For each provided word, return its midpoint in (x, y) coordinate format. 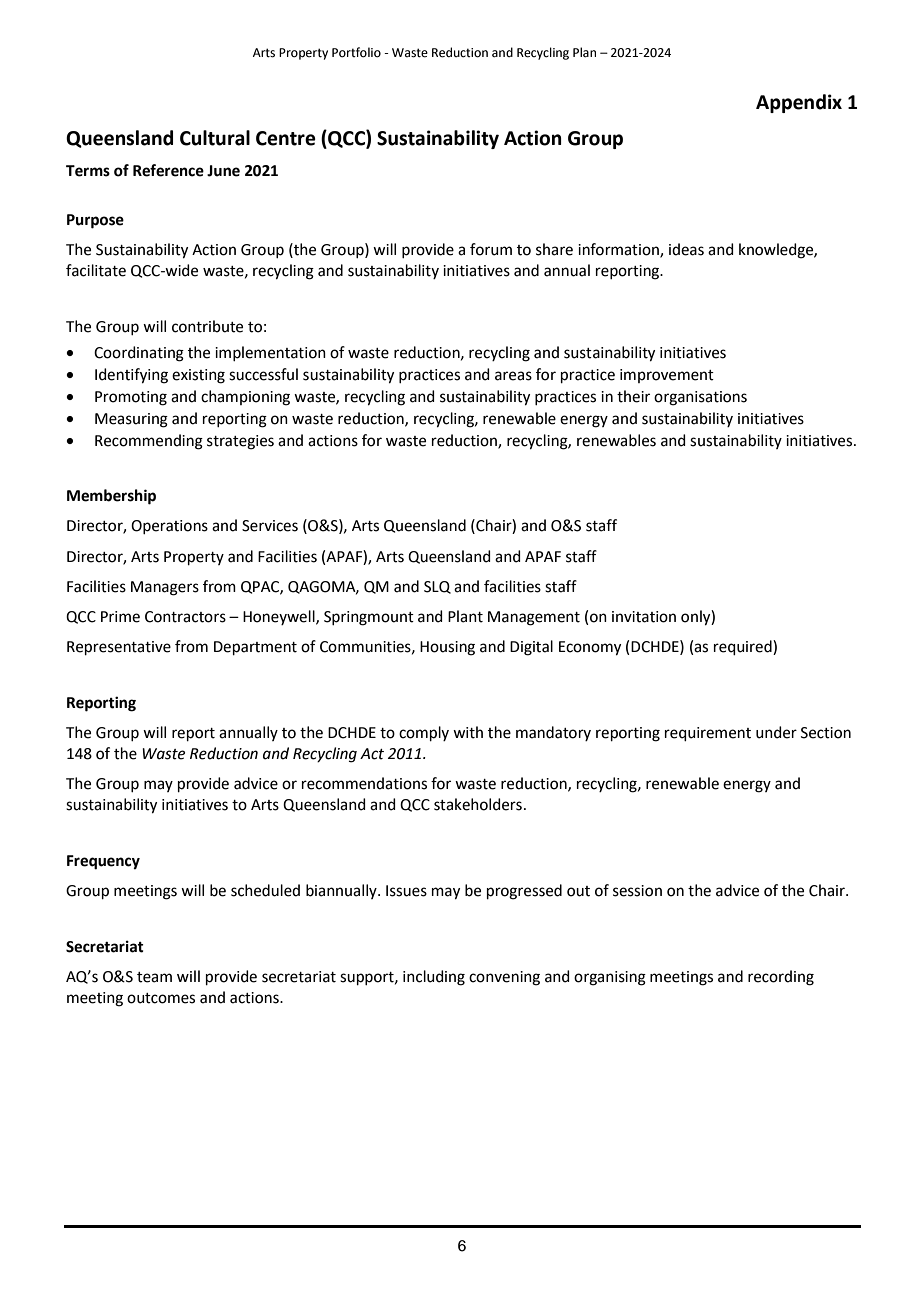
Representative (119, 648)
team (154, 977)
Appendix (799, 103)
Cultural (215, 138)
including (434, 978)
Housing (447, 648)
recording (781, 978)
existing (198, 376)
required (744, 647)
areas (513, 376)
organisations (700, 398)
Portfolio (356, 52)
